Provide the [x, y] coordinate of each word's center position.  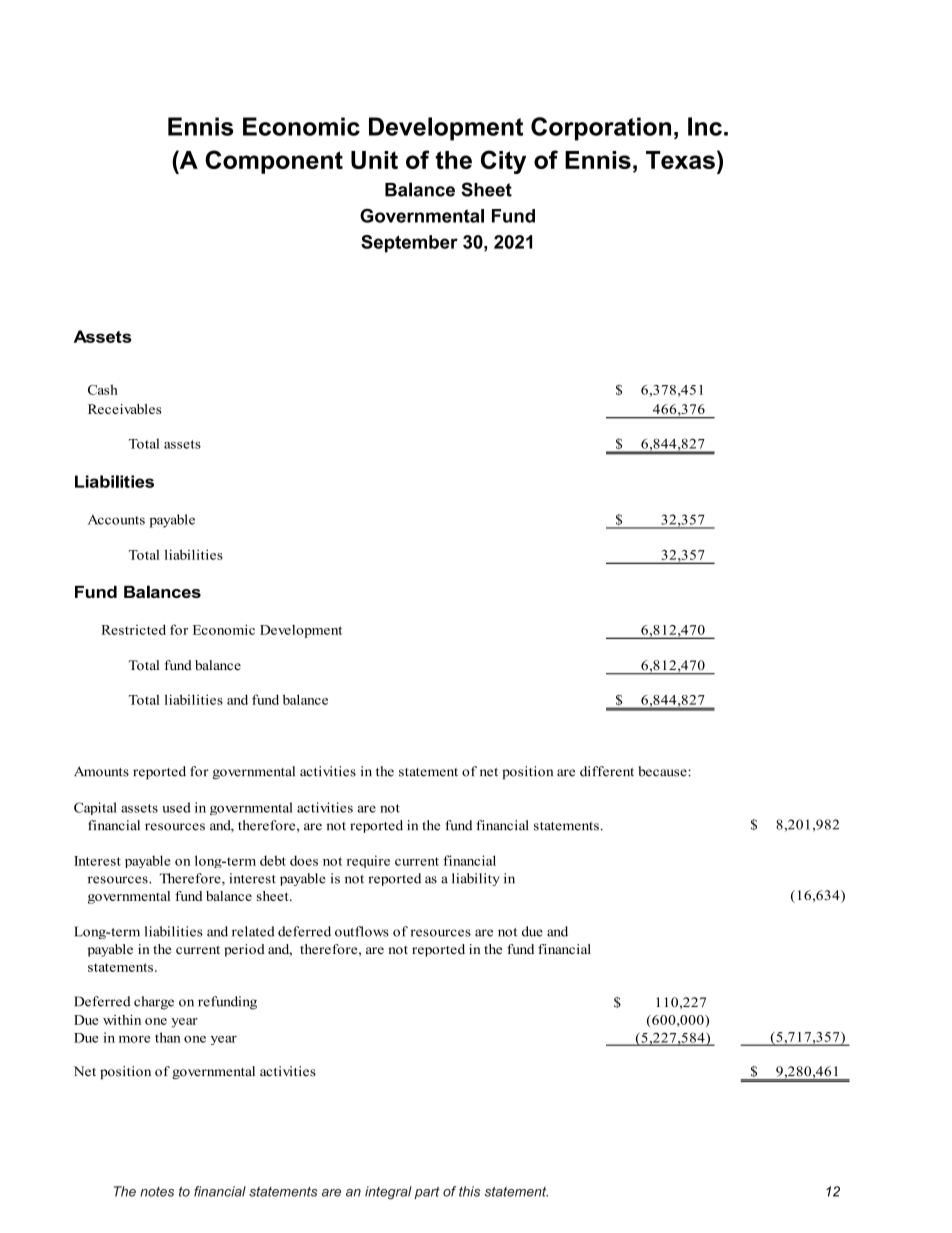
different [607, 771]
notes [157, 1192]
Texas [680, 160]
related [253, 931]
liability [475, 879]
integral [388, 1193]
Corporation [601, 129]
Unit [374, 160]
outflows [362, 931]
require [368, 861]
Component [274, 162]
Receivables [124, 409]
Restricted [133, 629]
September [409, 244]
